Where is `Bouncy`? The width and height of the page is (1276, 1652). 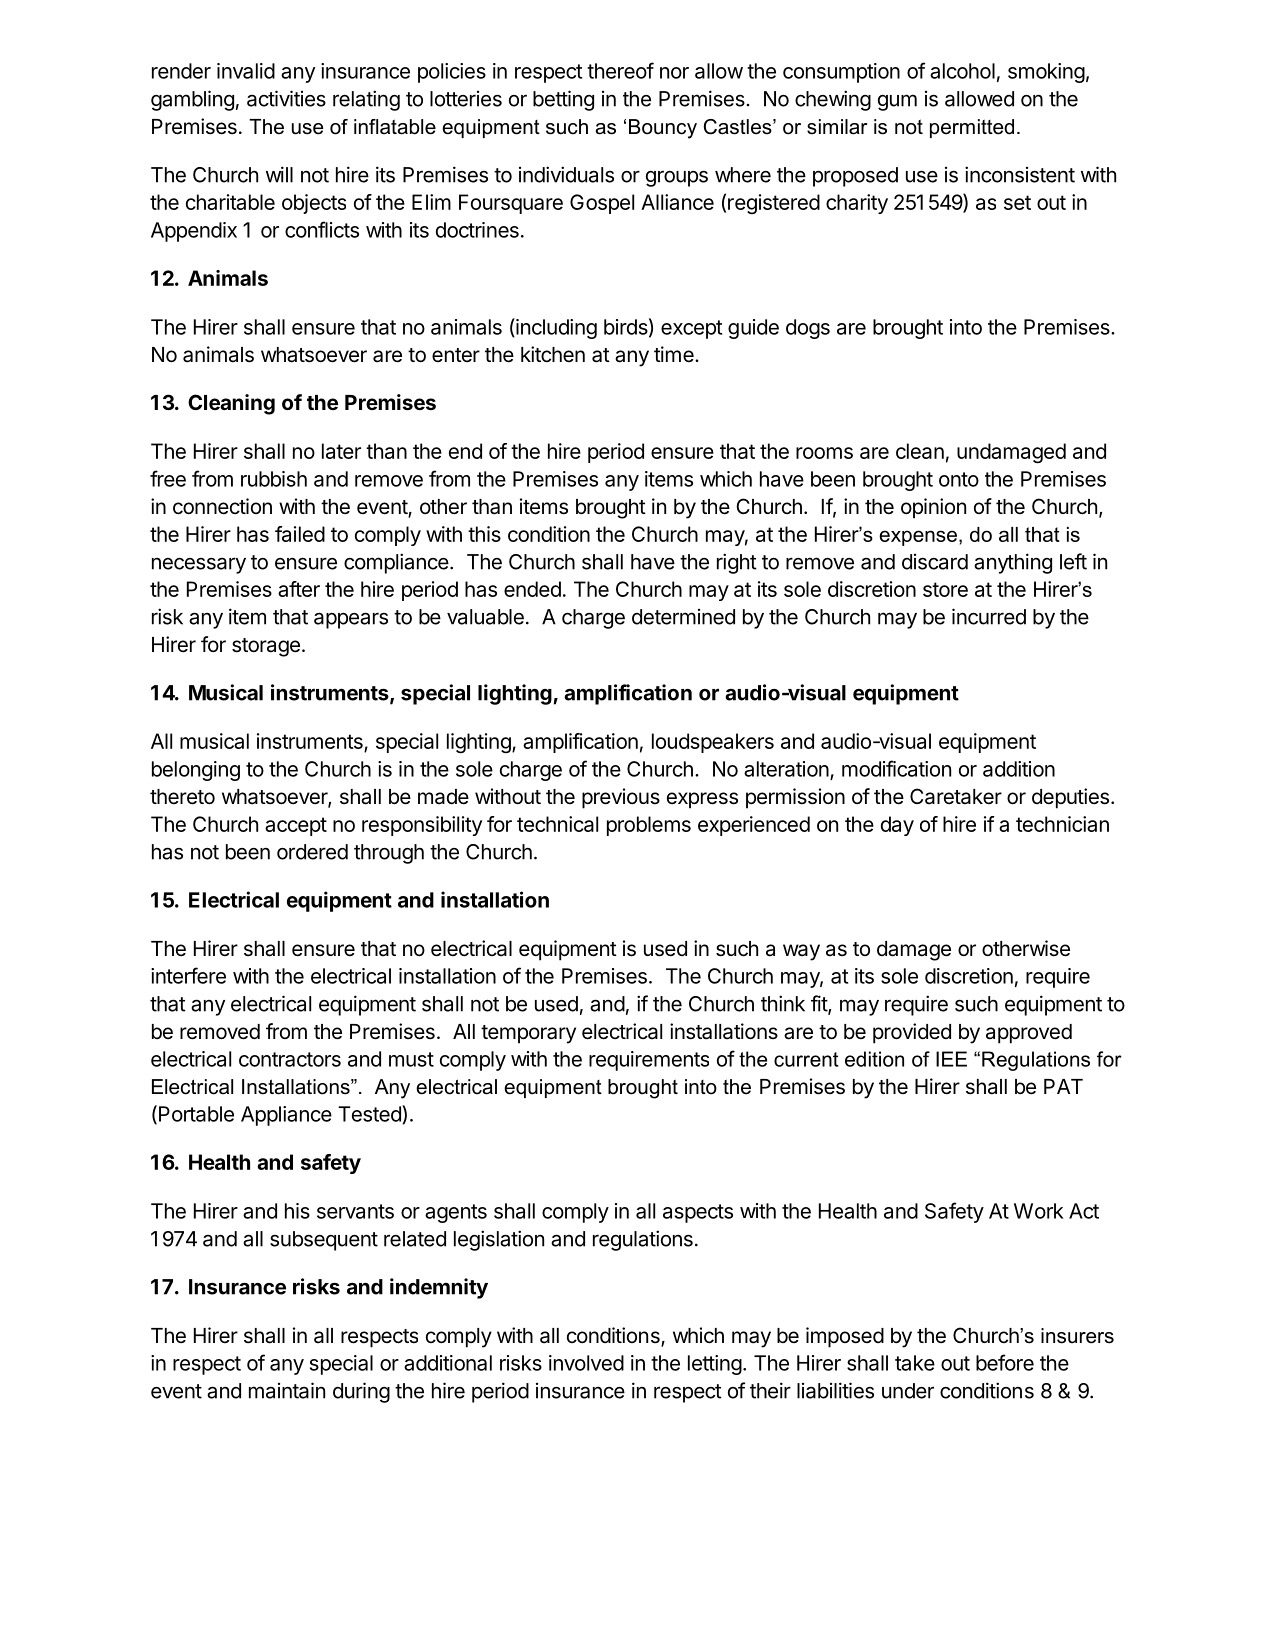
Bouncy is located at coordinates (663, 129).
